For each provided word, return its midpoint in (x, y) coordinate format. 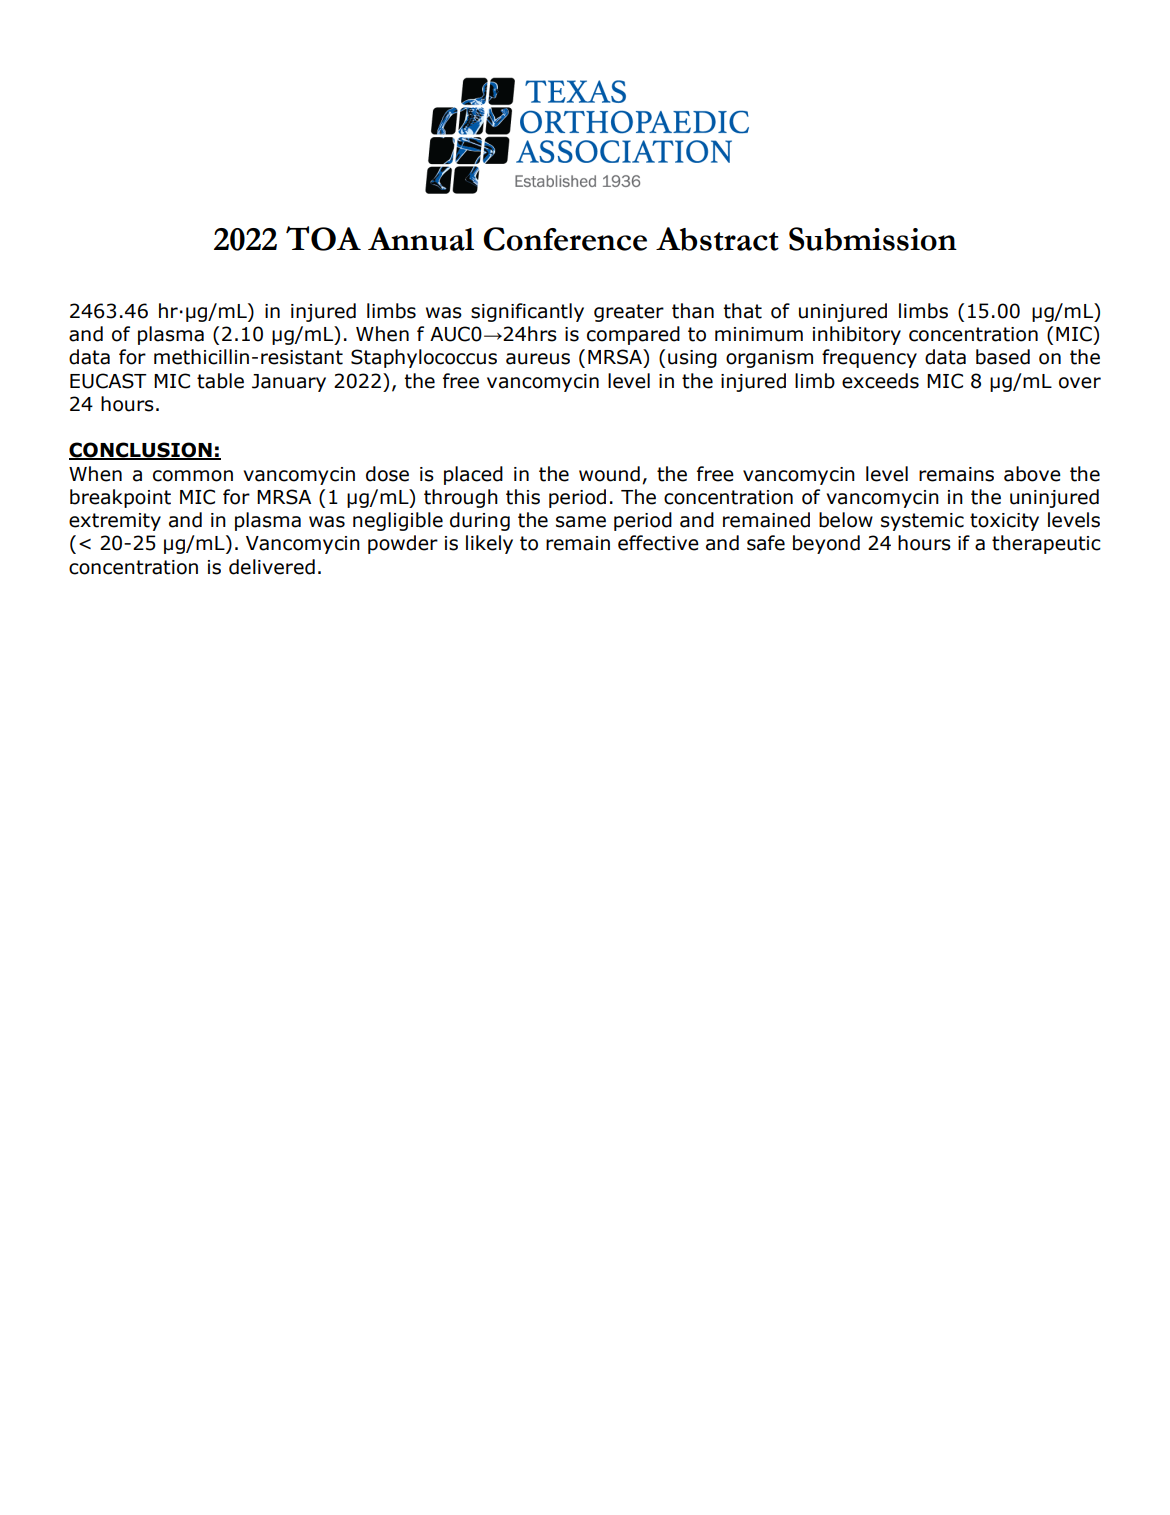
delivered (272, 567)
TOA (323, 238)
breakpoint (120, 498)
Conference (565, 239)
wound (609, 474)
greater (629, 313)
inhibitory (857, 335)
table (220, 381)
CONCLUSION (141, 451)
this (523, 497)
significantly (527, 312)
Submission (873, 239)
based (1003, 357)
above (1032, 474)
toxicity (1004, 522)
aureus (538, 359)
